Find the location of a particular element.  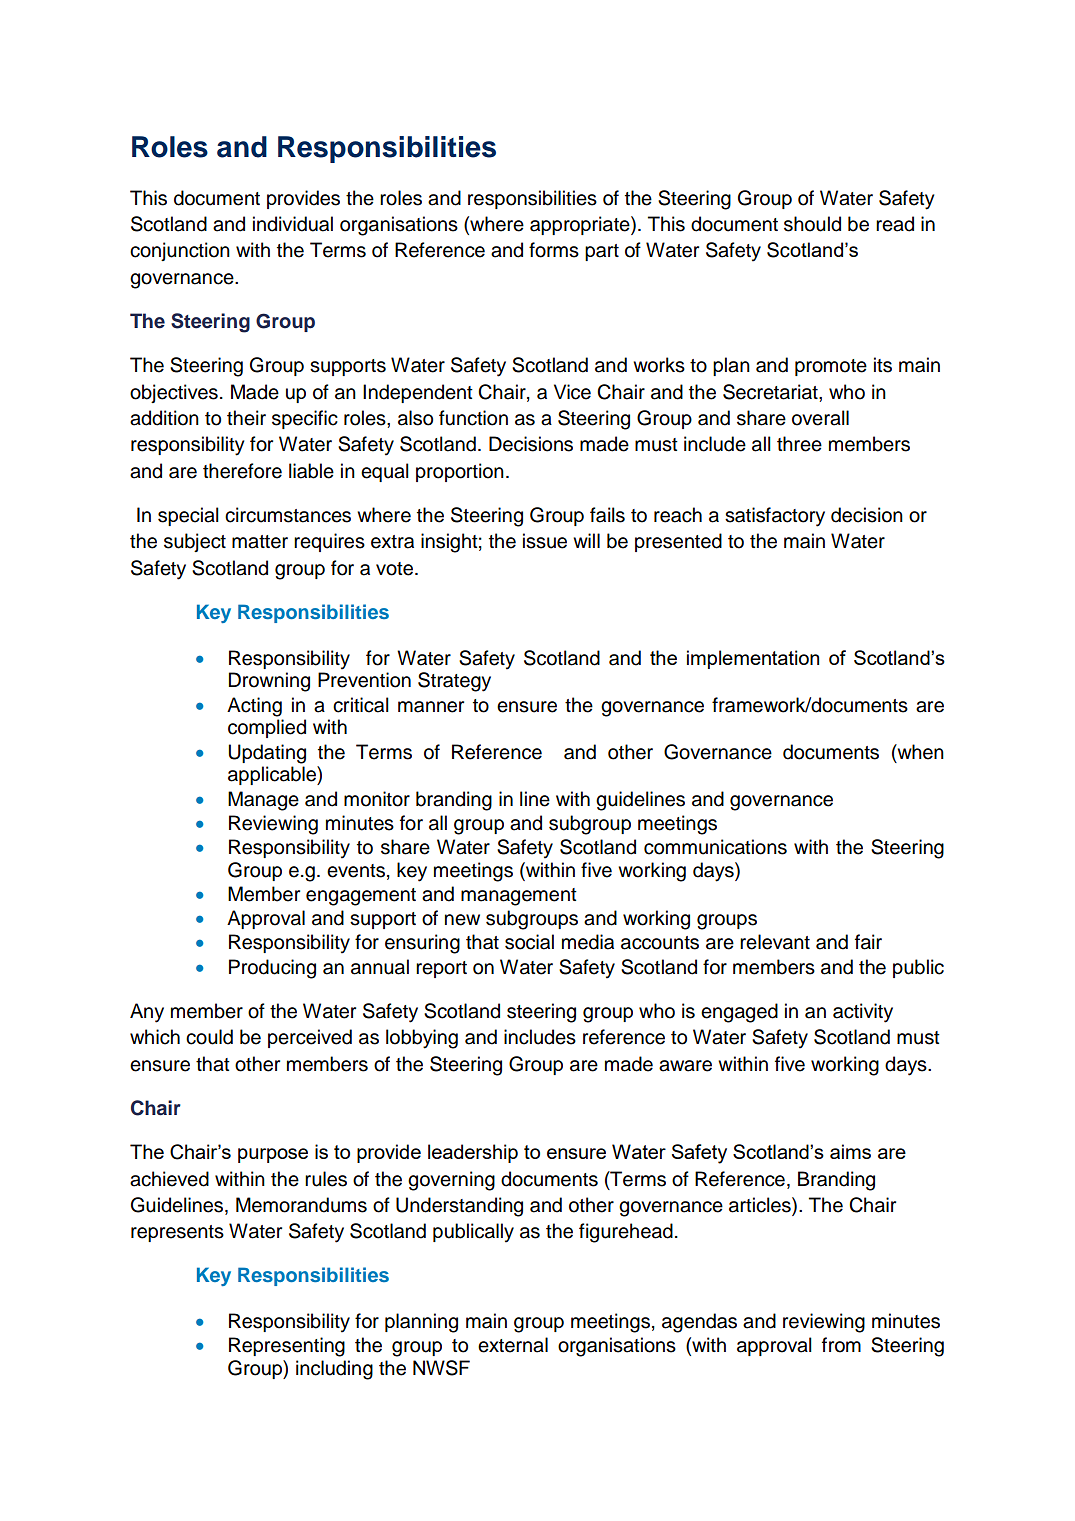

forms is located at coordinates (554, 250).
